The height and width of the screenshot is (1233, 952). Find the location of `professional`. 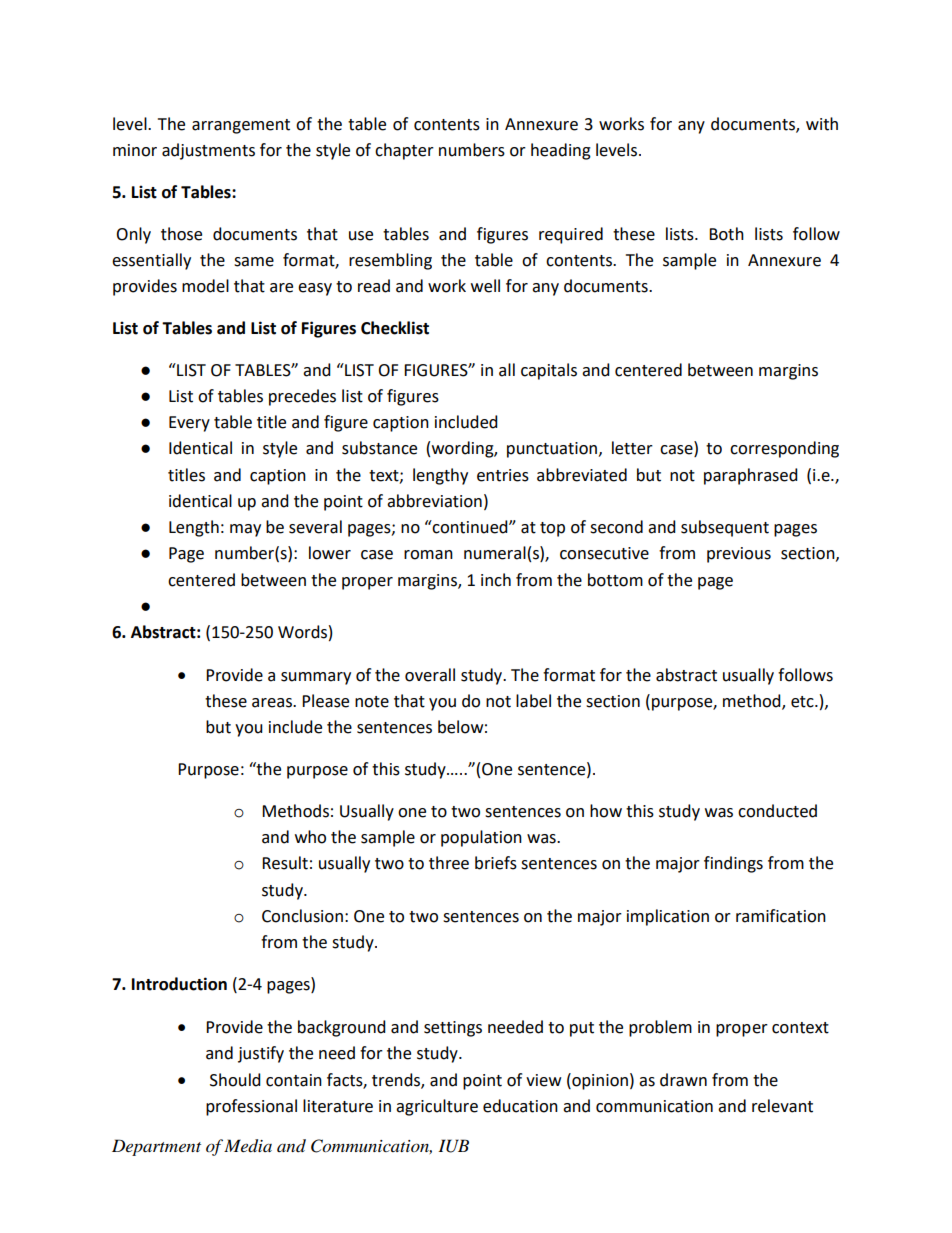

professional is located at coordinates (251, 1107).
